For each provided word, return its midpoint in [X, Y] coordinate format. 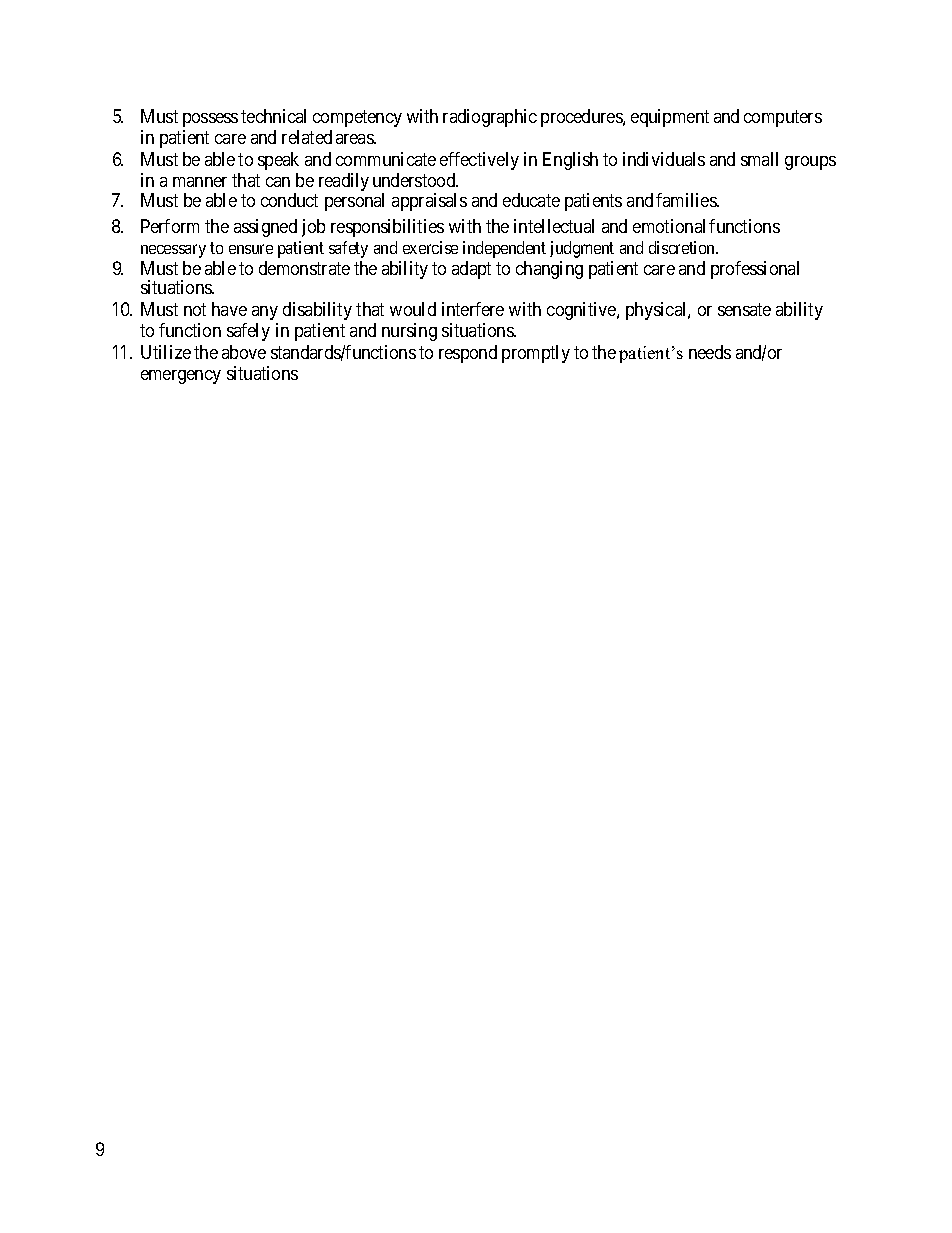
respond [468, 354]
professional [755, 270]
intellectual [554, 226]
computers [783, 118]
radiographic [490, 118]
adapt [471, 270]
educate [531, 200]
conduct [289, 200]
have [229, 309]
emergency [181, 377]
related [307, 137]
